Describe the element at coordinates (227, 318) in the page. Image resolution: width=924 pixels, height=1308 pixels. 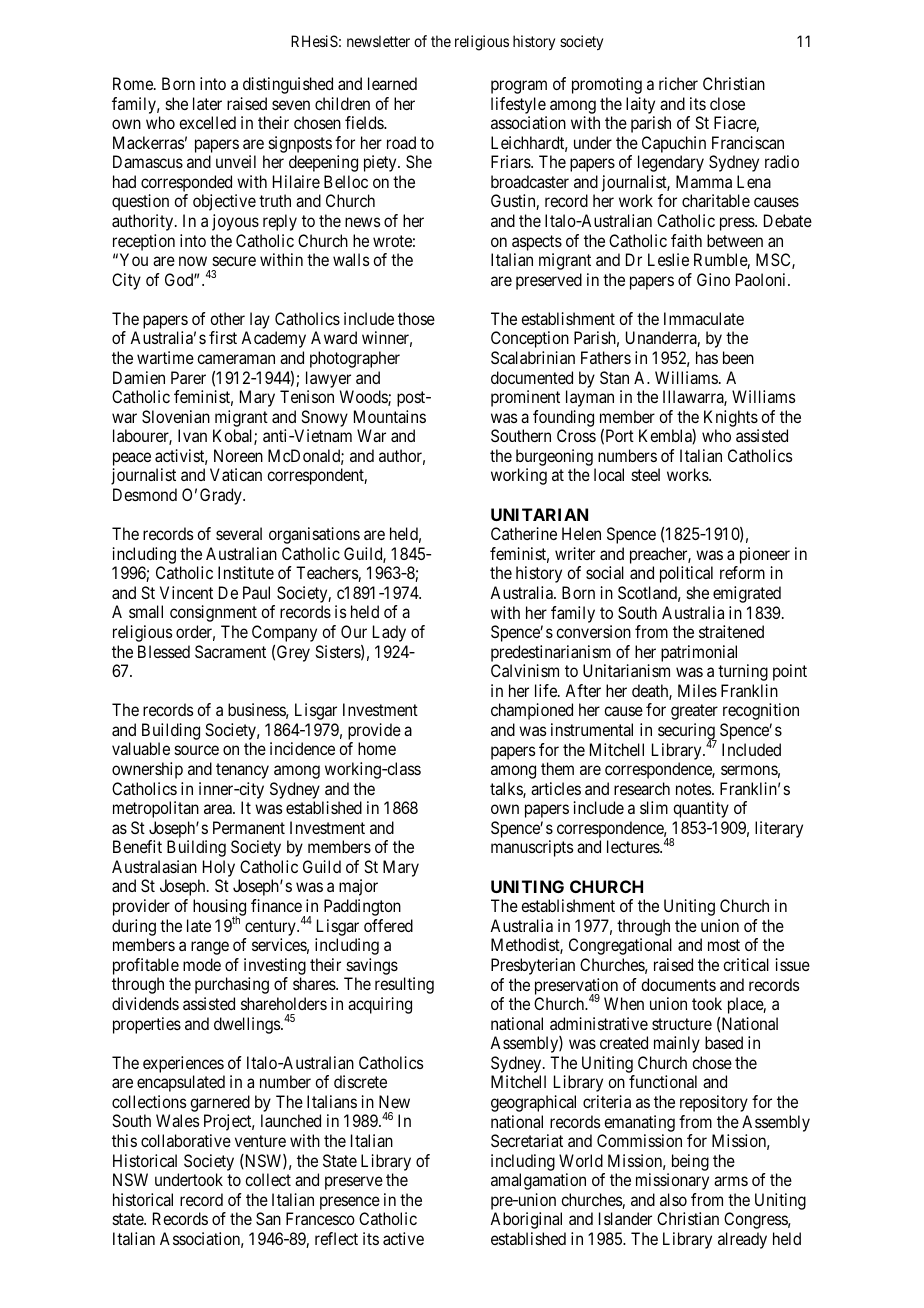
I see `other` at that location.
